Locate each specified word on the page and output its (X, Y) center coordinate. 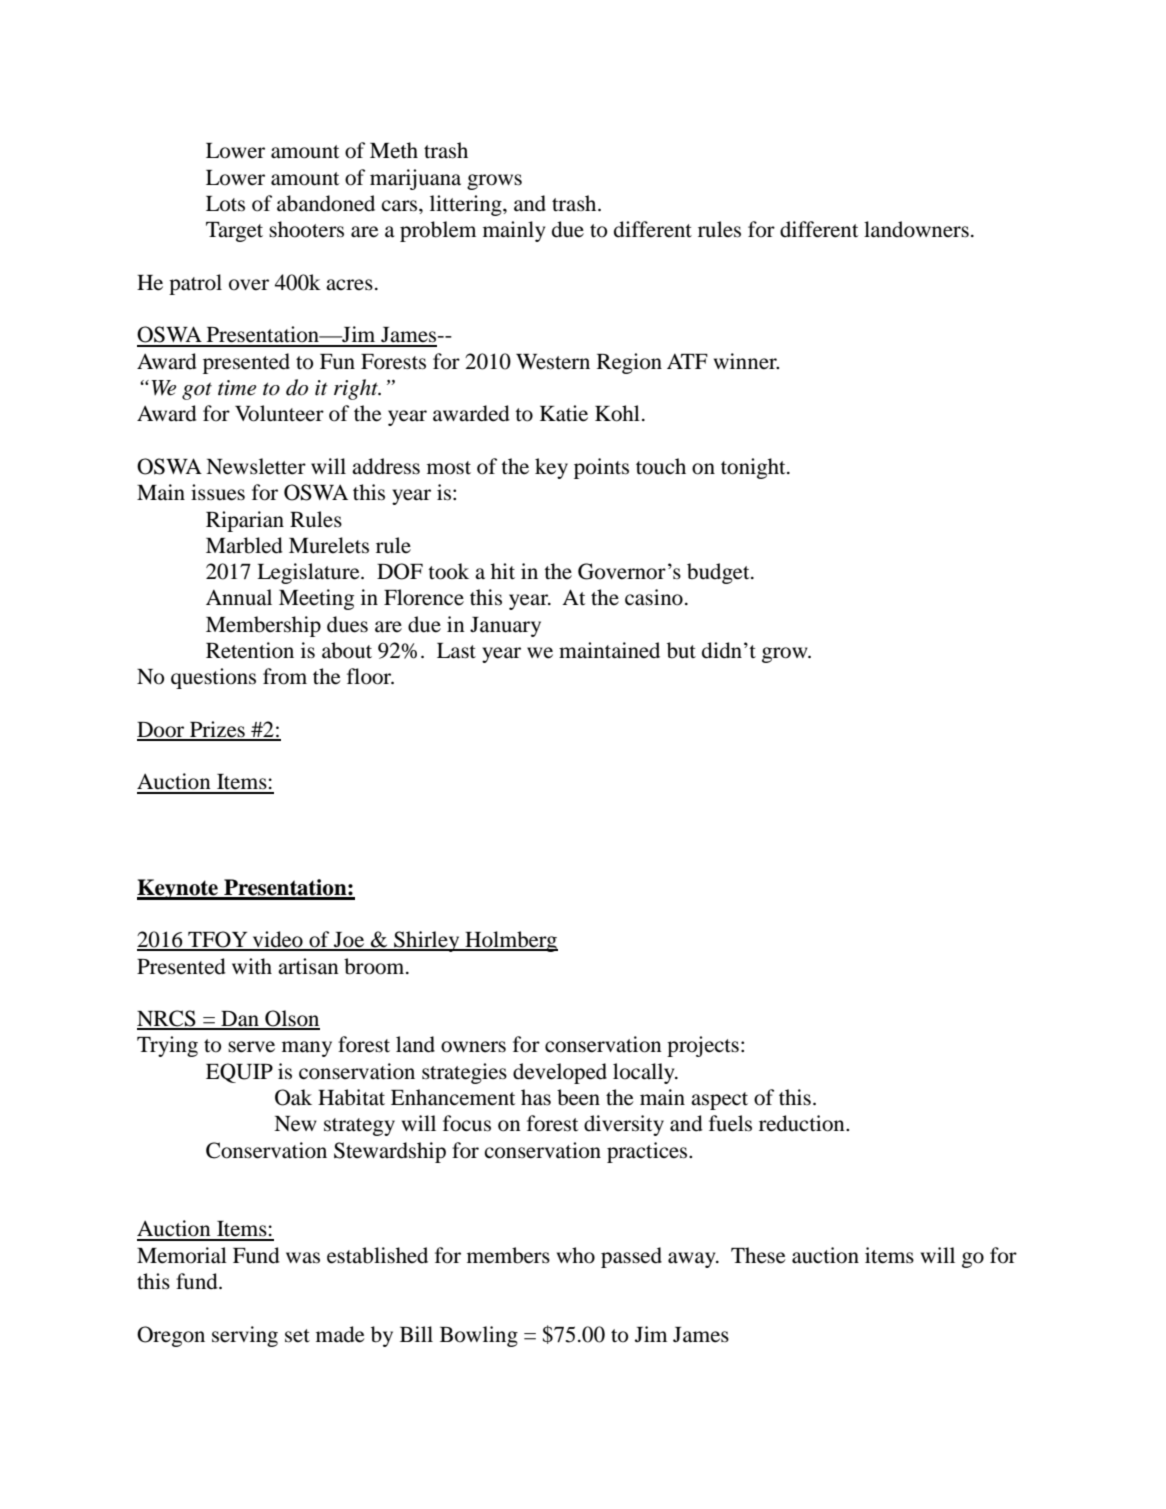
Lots (225, 204)
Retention (250, 650)
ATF (687, 361)
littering (467, 205)
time (237, 388)
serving (245, 1336)
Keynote (178, 889)
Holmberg (510, 941)
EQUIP (239, 1073)
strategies (464, 1073)
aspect (719, 1101)
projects (703, 1046)
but (681, 650)
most (449, 468)
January (505, 627)
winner (746, 361)
